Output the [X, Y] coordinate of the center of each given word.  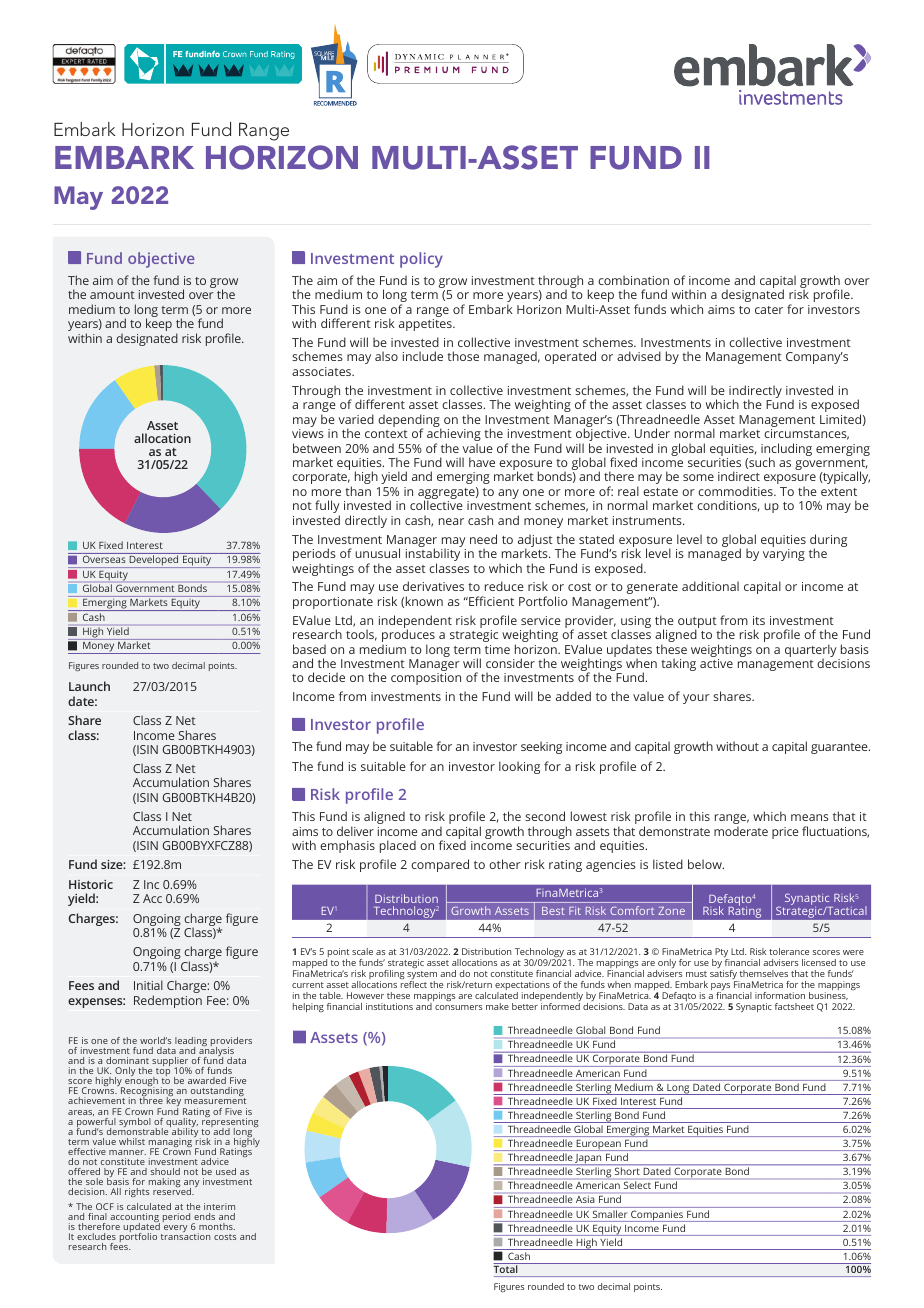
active [716, 663]
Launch [89, 686]
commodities [736, 491]
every [176, 1228]
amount [112, 295]
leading [191, 1043]
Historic [91, 884]
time [497, 649]
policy [421, 260]
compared [440, 865]
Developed [154, 561]
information [780, 995]
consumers [458, 1007]
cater [769, 310]
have [482, 462]
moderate [741, 831]
